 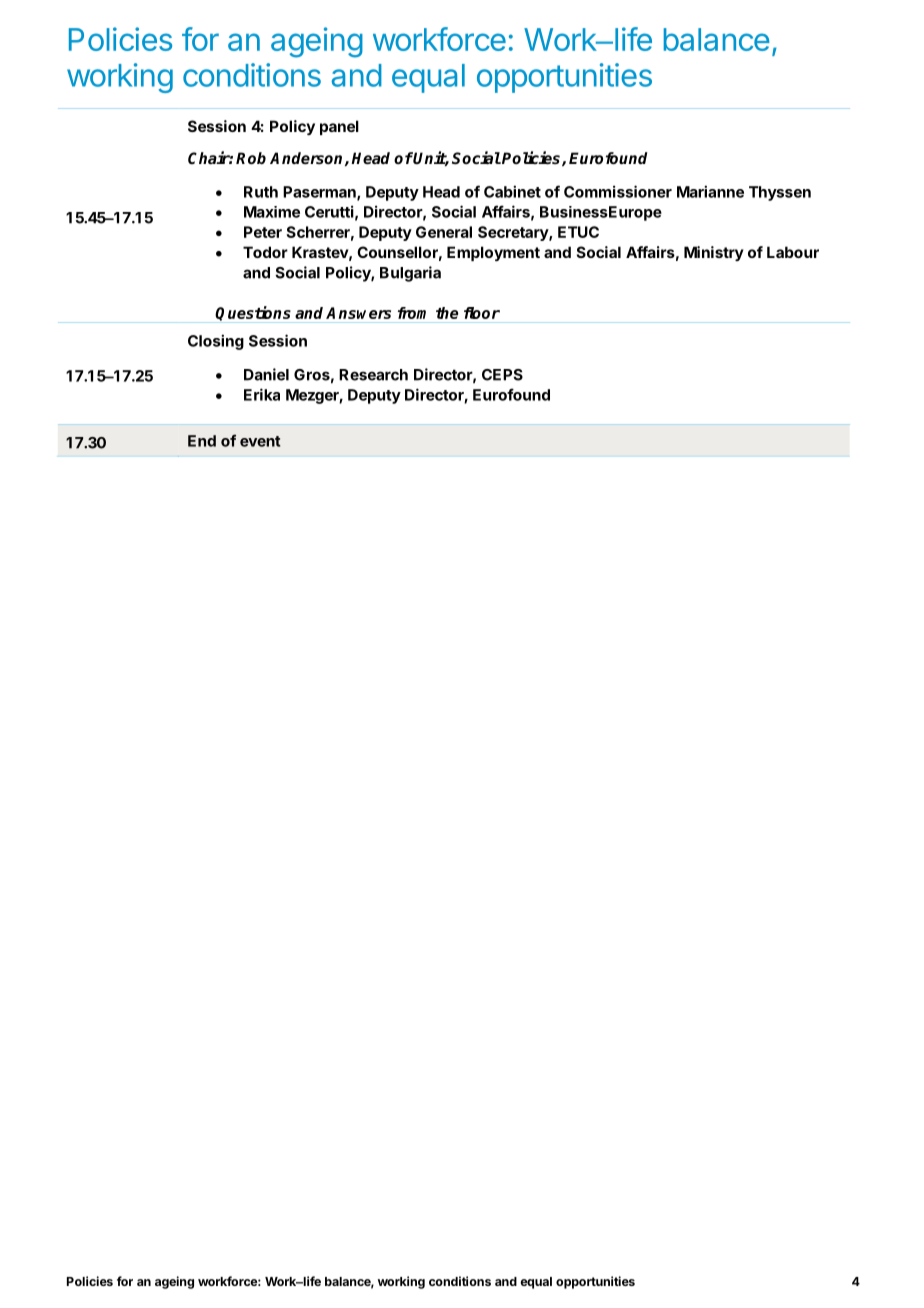 I want to click on Ministry, so click(x=714, y=253).
